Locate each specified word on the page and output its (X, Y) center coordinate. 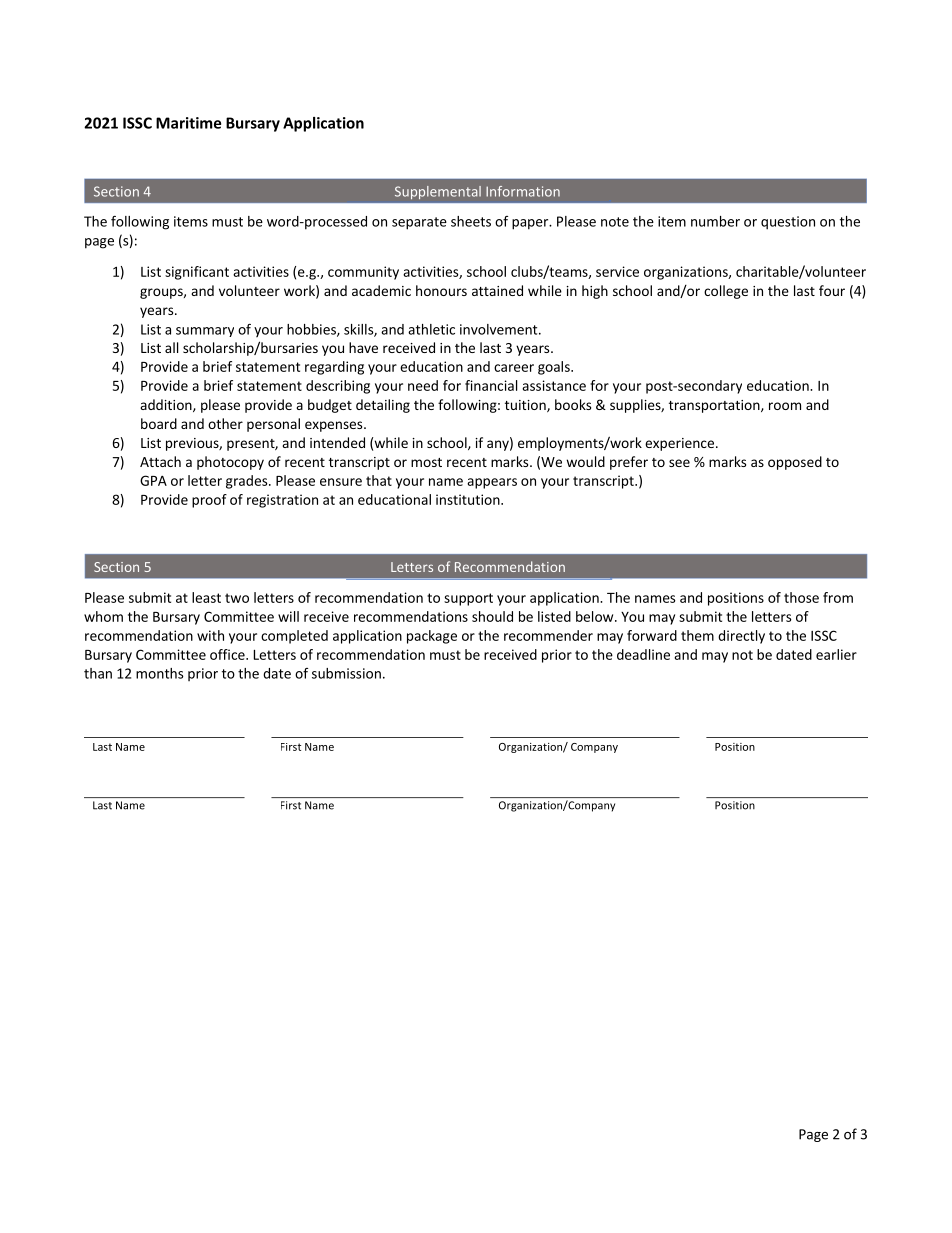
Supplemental (438, 192)
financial (491, 385)
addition (167, 405)
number (715, 221)
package (432, 637)
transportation (715, 406)
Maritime (188, 123)
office (228, 654)
